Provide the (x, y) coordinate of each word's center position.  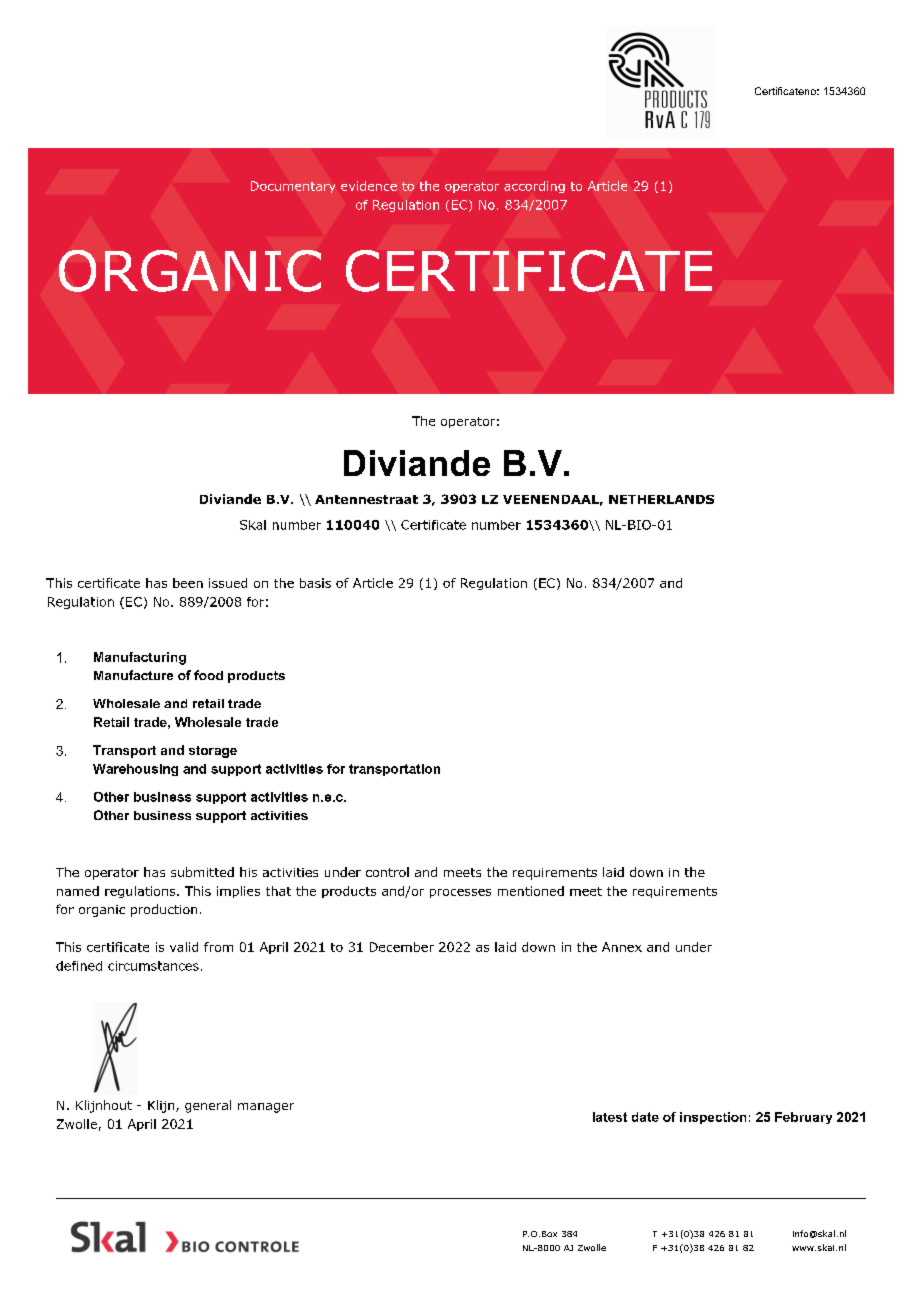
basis (315, 583)
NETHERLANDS (661, 499)
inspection (713, 1118)
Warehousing (135, 770)
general (208, 1106)
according (534, 187)
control (387, 872)
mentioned (531, 891)
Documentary (293, 187)
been (188, 583)
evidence (369, 186)
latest (610, 1117)
